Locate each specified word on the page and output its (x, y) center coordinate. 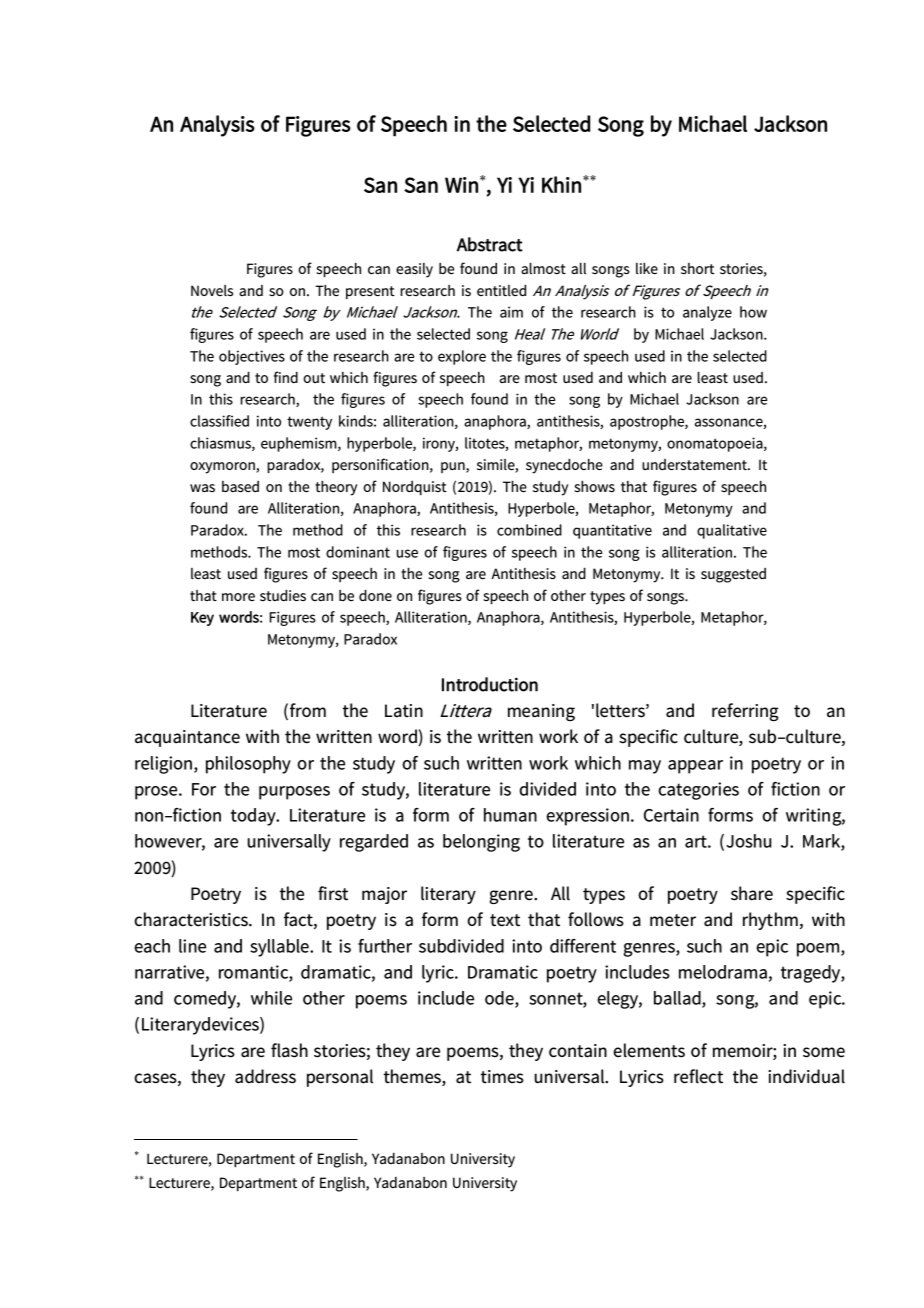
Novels (212, 290)
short (697, 268)
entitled (501, 290)
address (265, 1076)
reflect (698, 1076)
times (502, 1077)
